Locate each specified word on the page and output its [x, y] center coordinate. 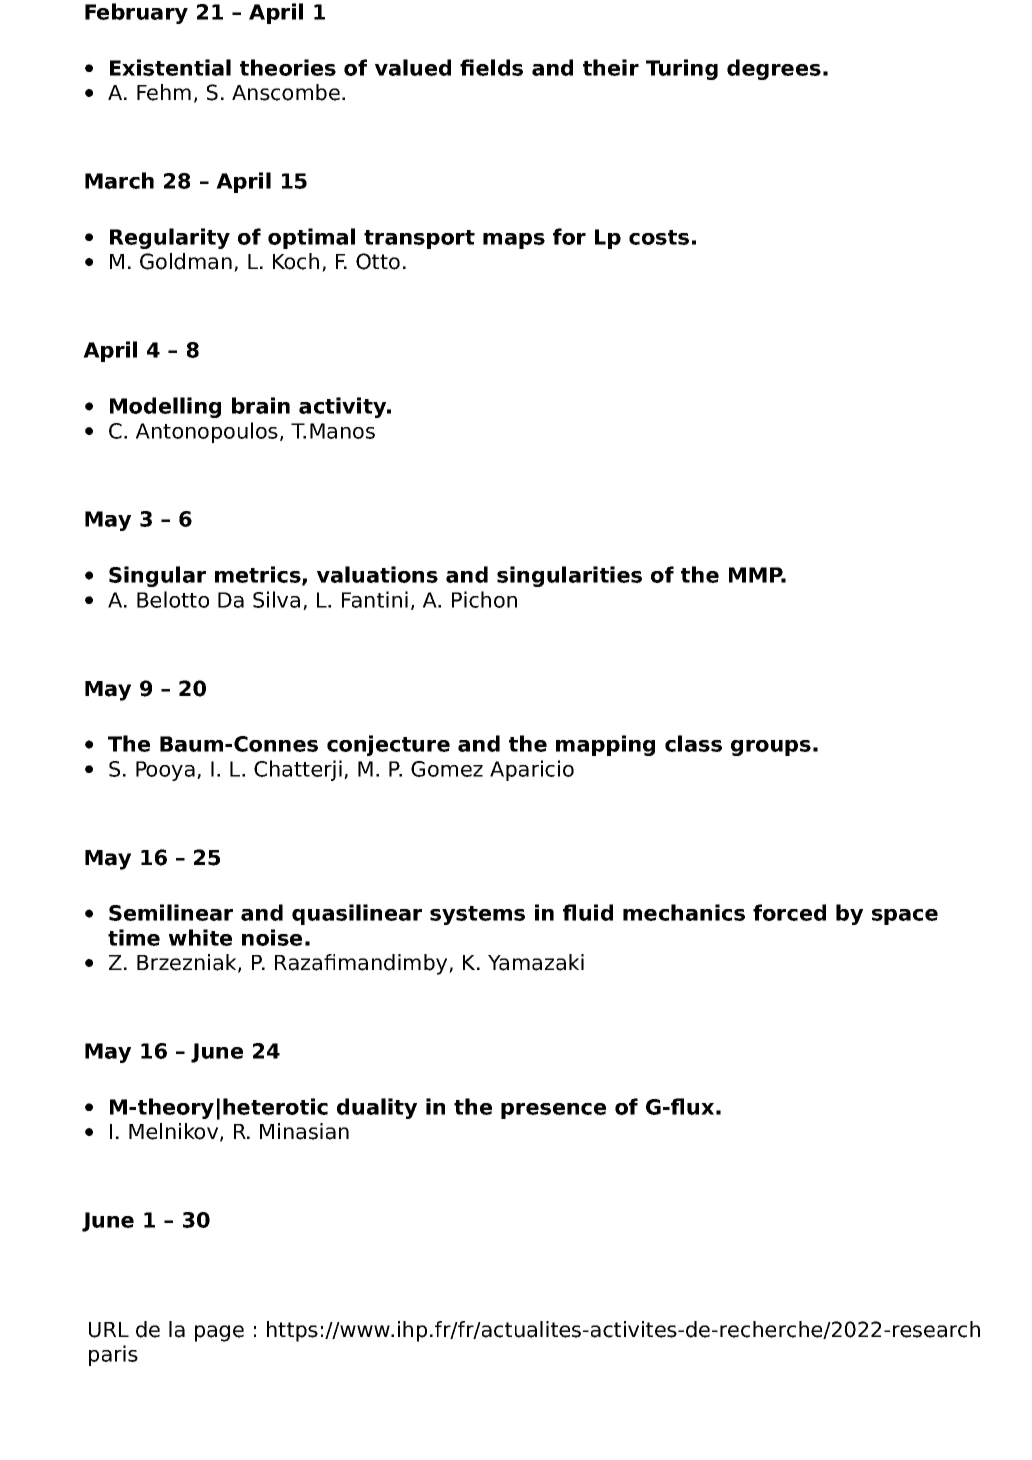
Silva [276, 599]
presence [553, 1111]
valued [413, 67]
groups [771, 748]
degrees [774, 69]
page [219, 1333]
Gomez [447, 769]
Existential [170, 67]
